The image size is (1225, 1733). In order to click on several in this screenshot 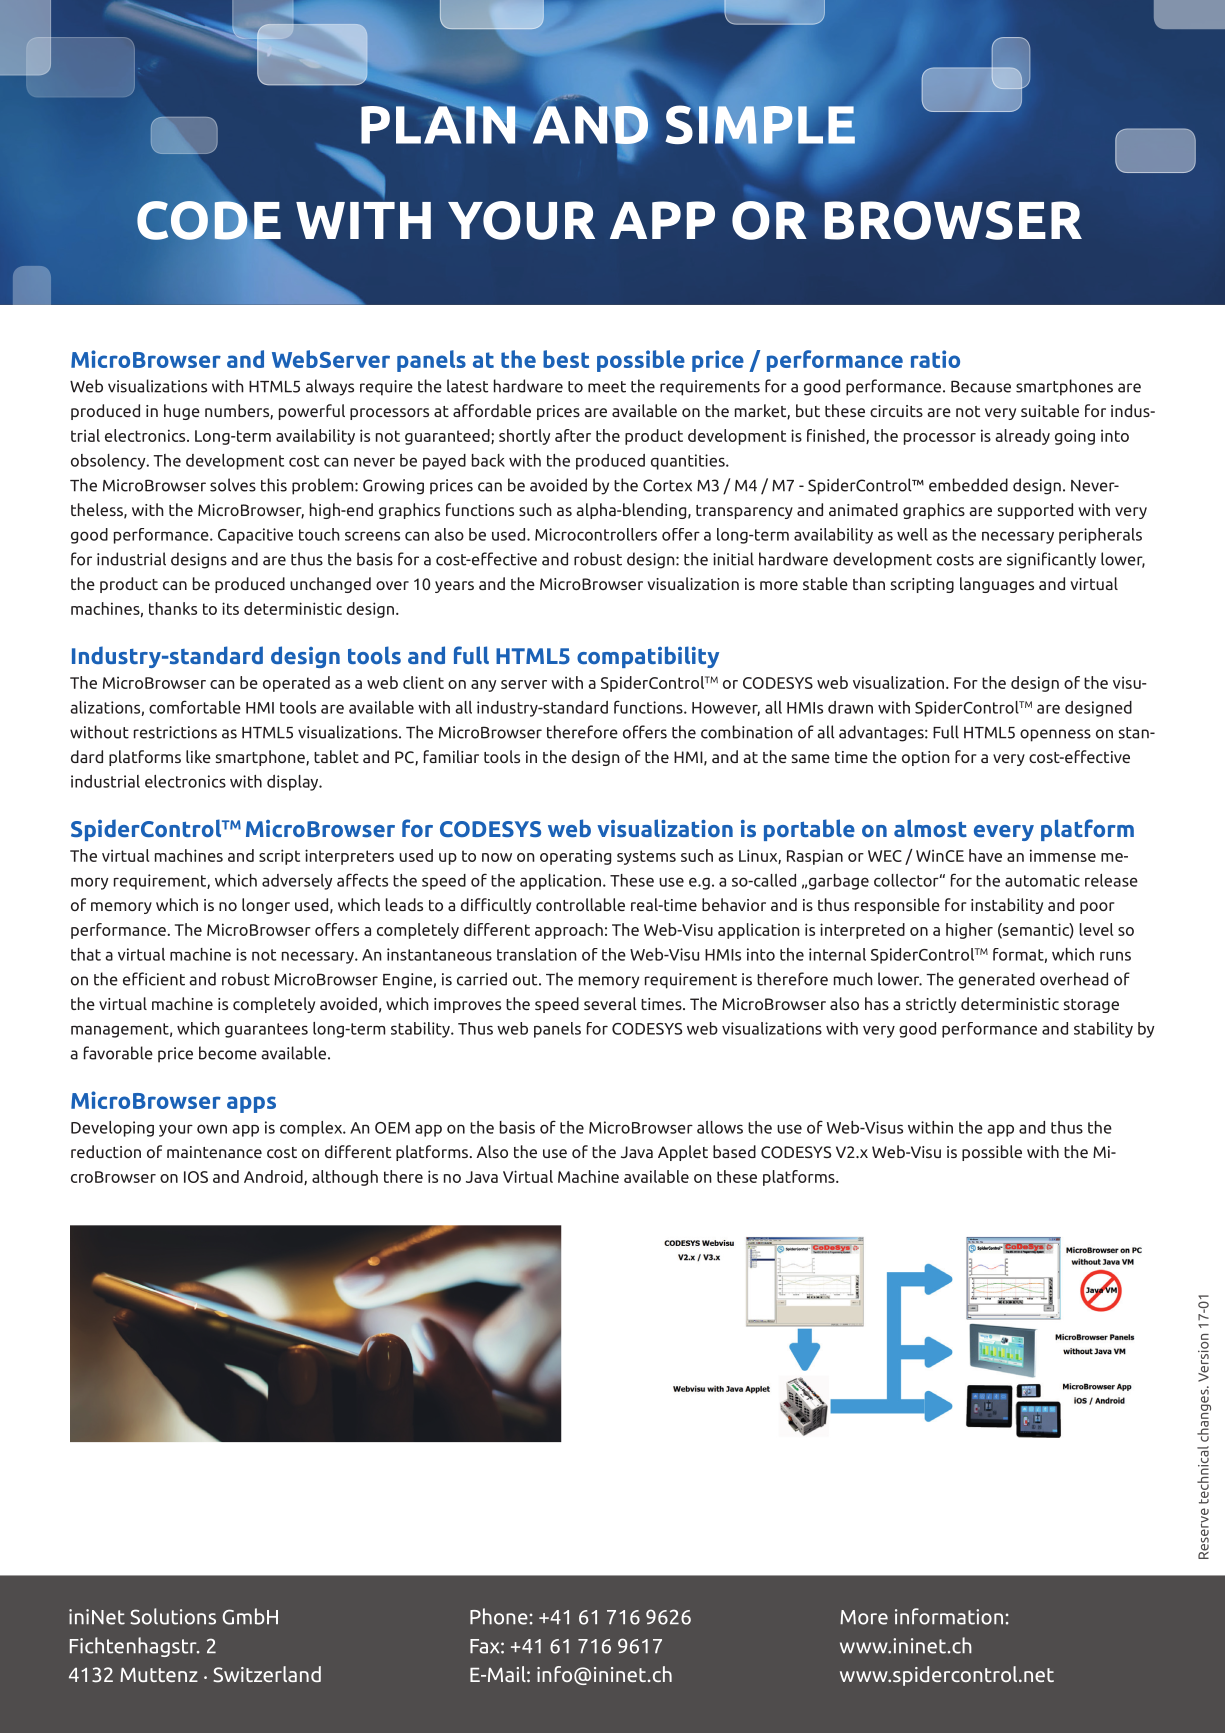, I will do `click(610, 1003)`.
